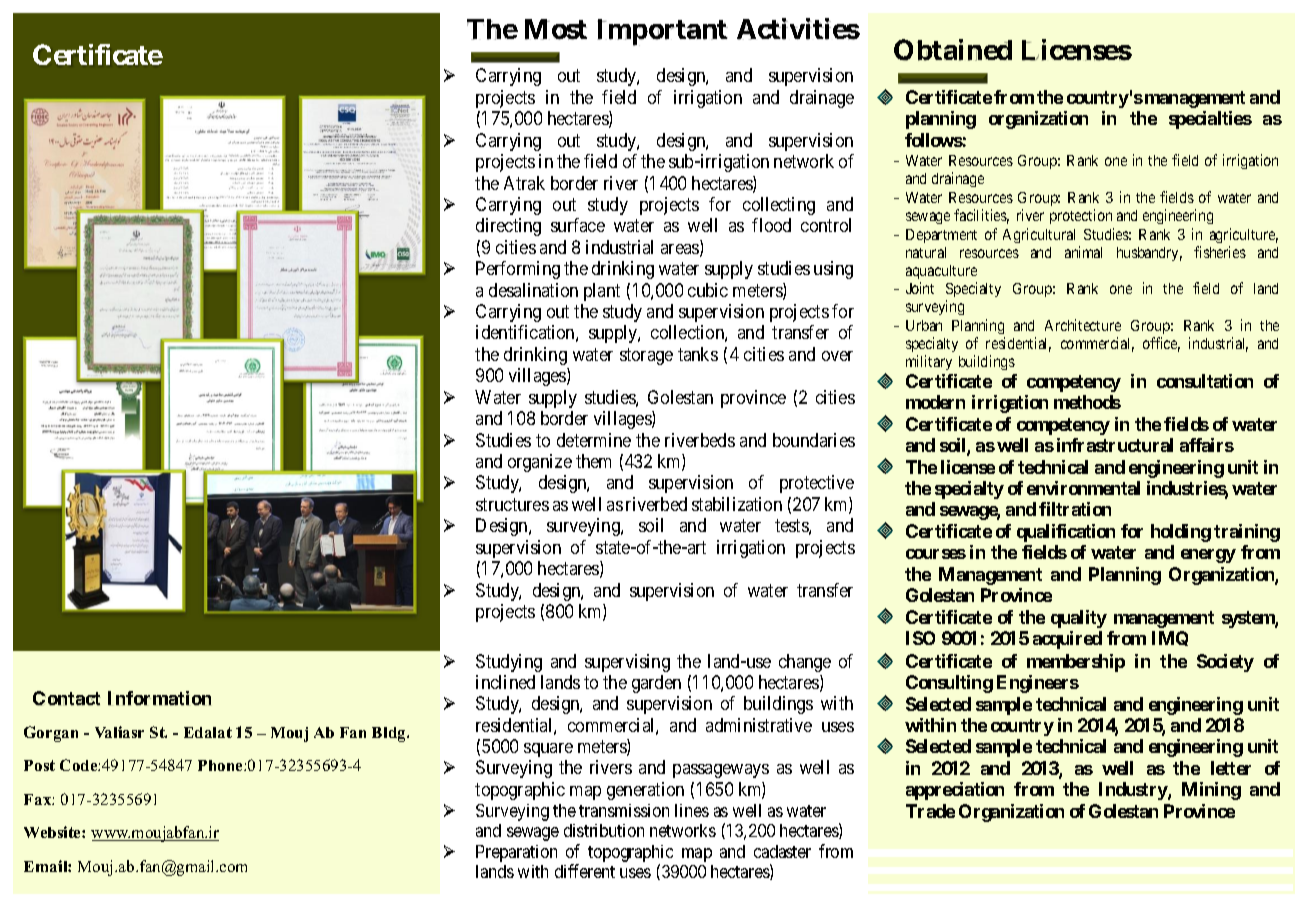 This image has width=1308, height=924. I want to click on Architecture, so click(1083, 325).
